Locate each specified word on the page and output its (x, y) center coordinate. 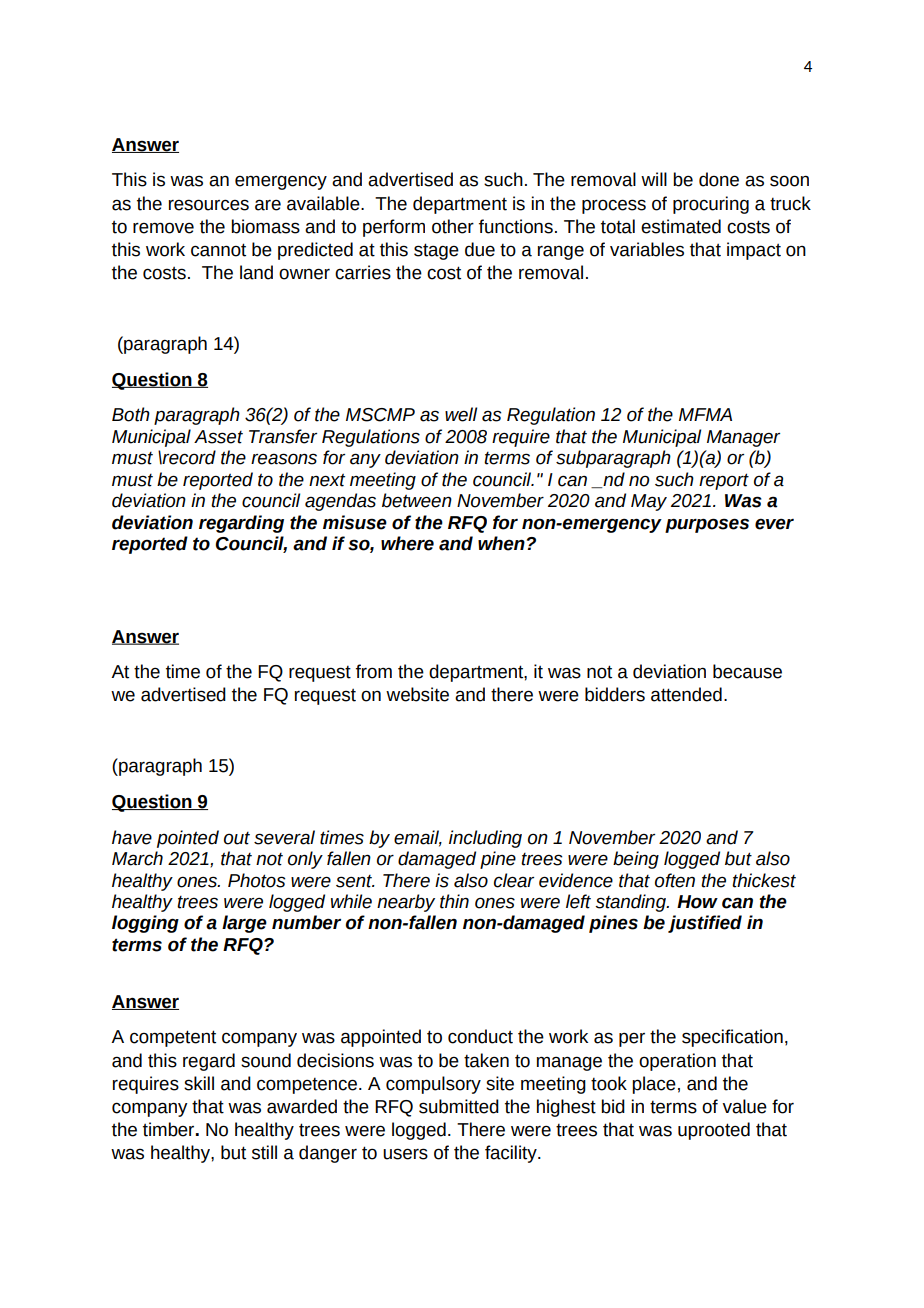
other (453, 226)
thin (454, 901)
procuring (711, 205)
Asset (218, 437)
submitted (459, 1106)
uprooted (714, 1131)
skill (199, 1083)
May (649, 502)
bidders (615, 694)
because (747, 671)
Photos (256, 880)
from (374, 671)
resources (209, 205)
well (461, 414)
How (697, 902)
